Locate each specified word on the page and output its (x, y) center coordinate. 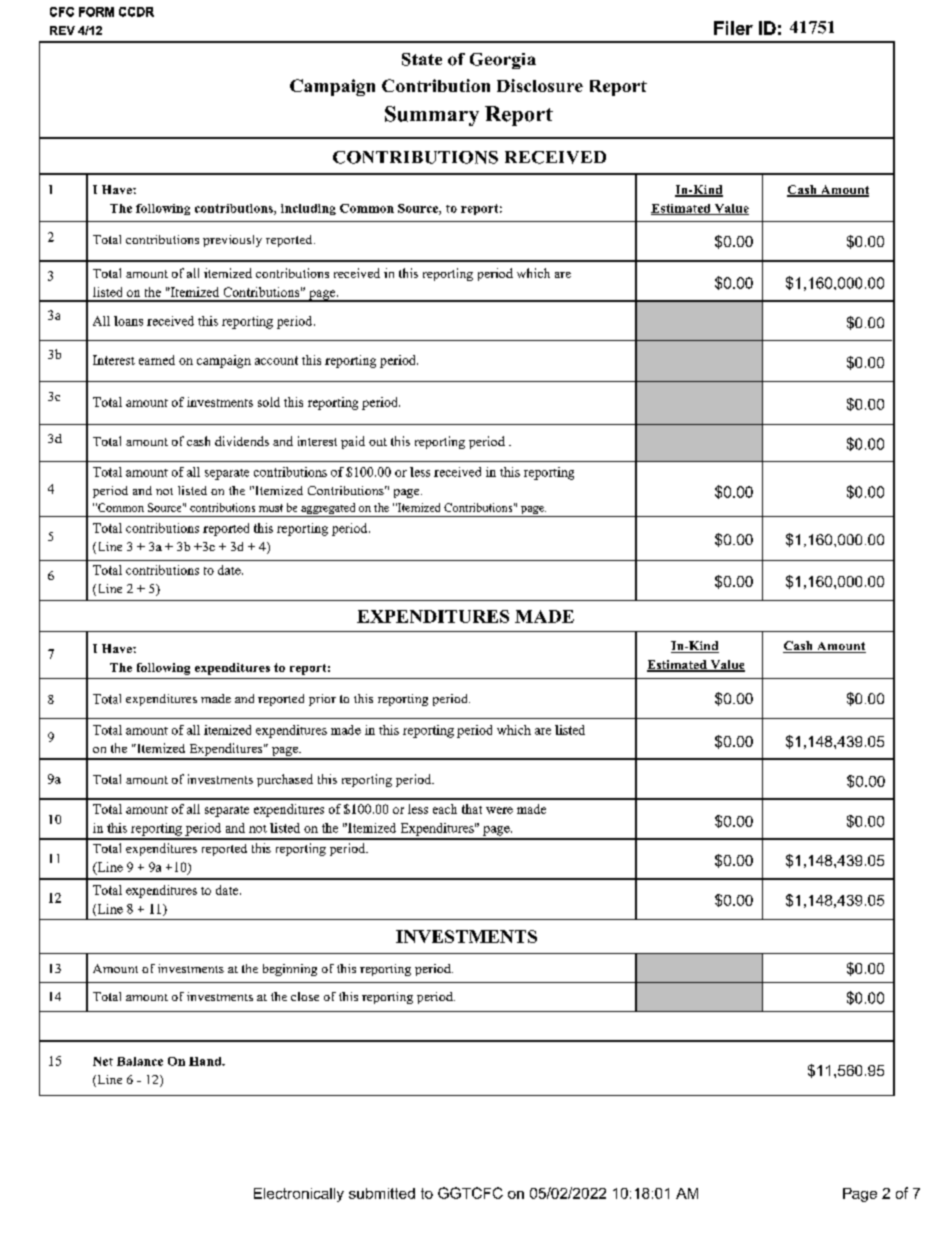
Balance (140, 1061)
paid (353, 442)
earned (157, 360)
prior (322, 700)
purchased (285, 780)
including (308, 209)
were (499, 810)
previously (232, 241)
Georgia (503, 61)
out (378, 442)
